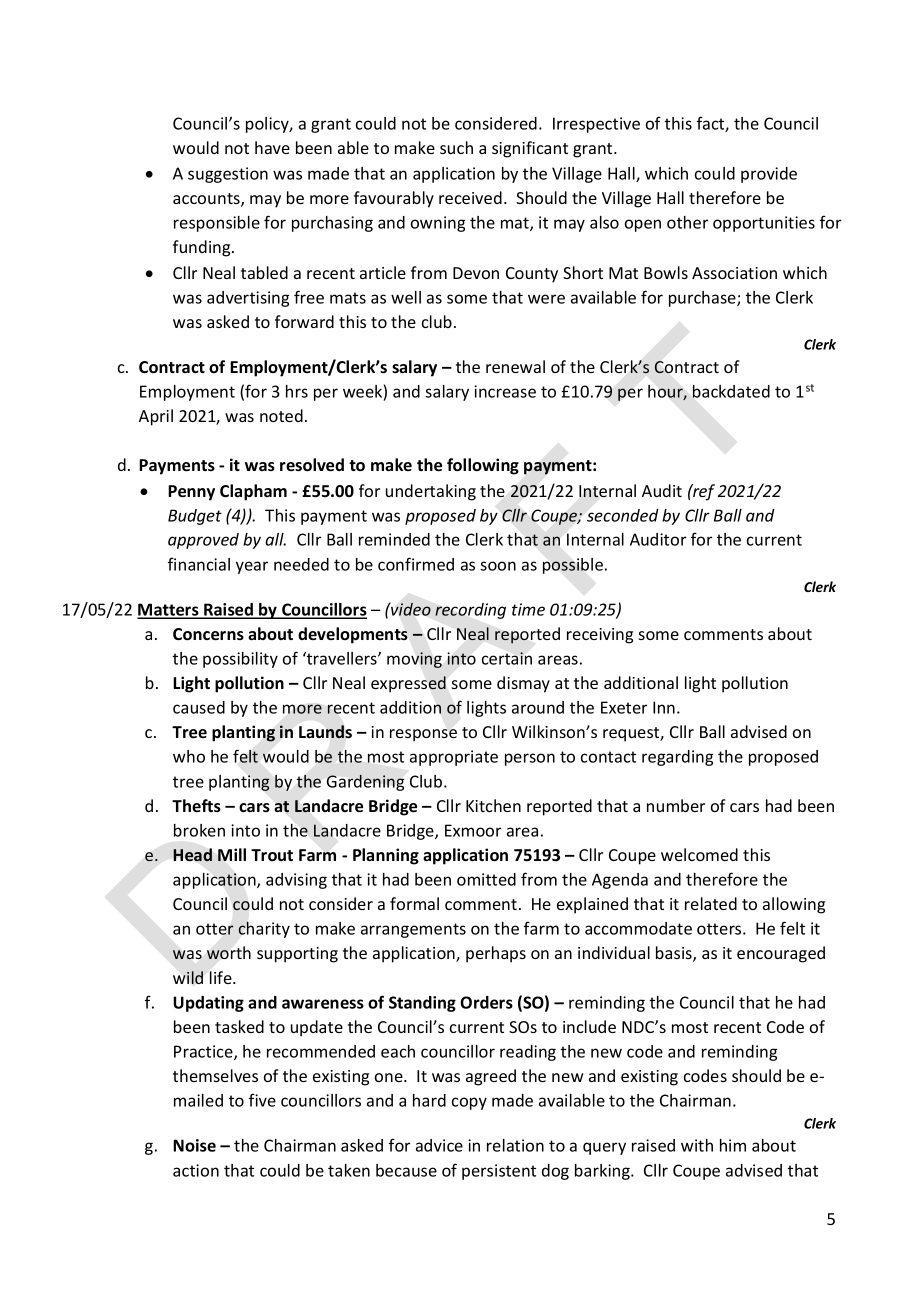 The image size is (924, 1308). Describe the element at coordinates (253, 492) in the screenshot. I see `Clapham` at that location.
